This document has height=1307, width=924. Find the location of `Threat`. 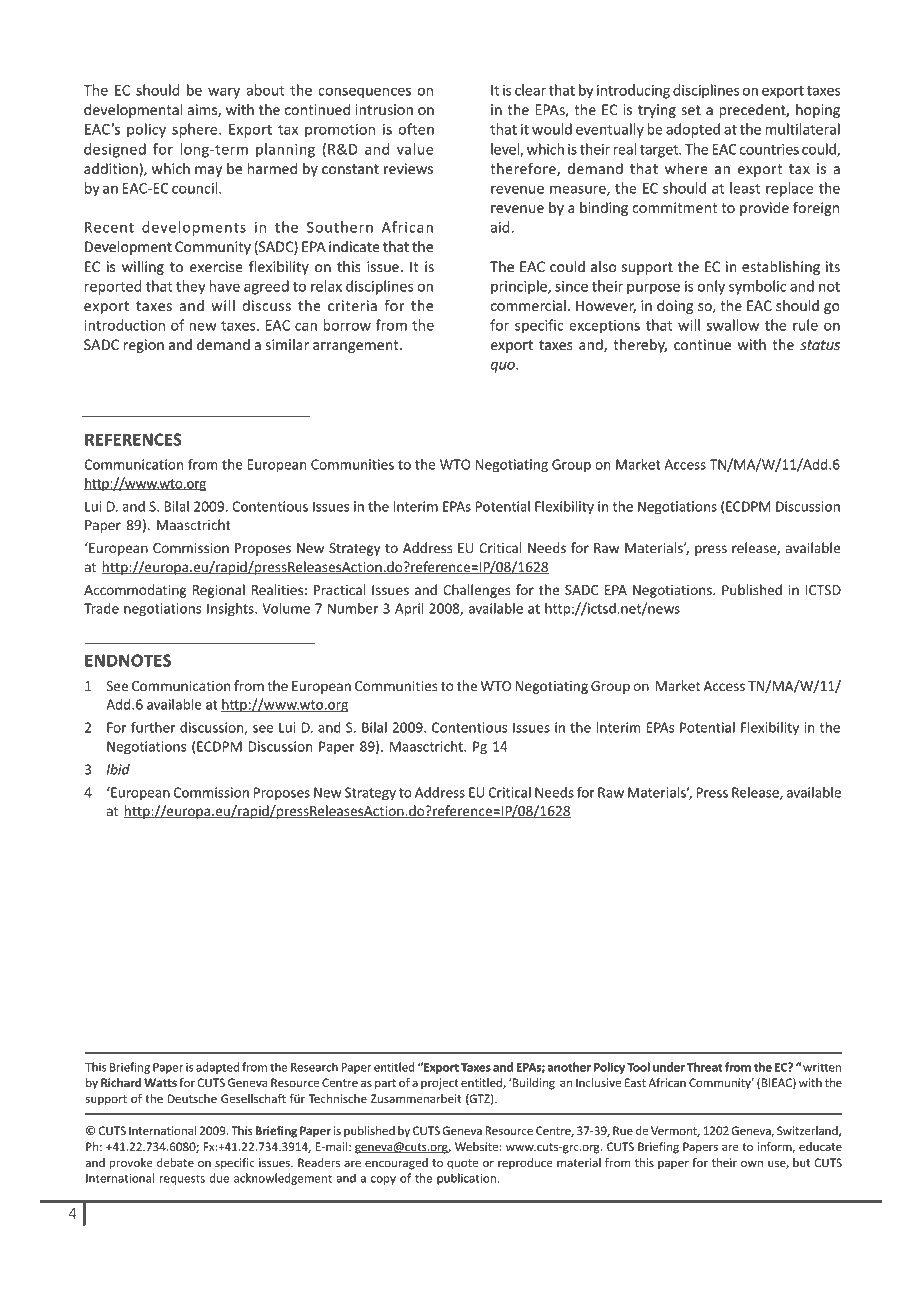

Threat is located at coordinates (705, 1067).
